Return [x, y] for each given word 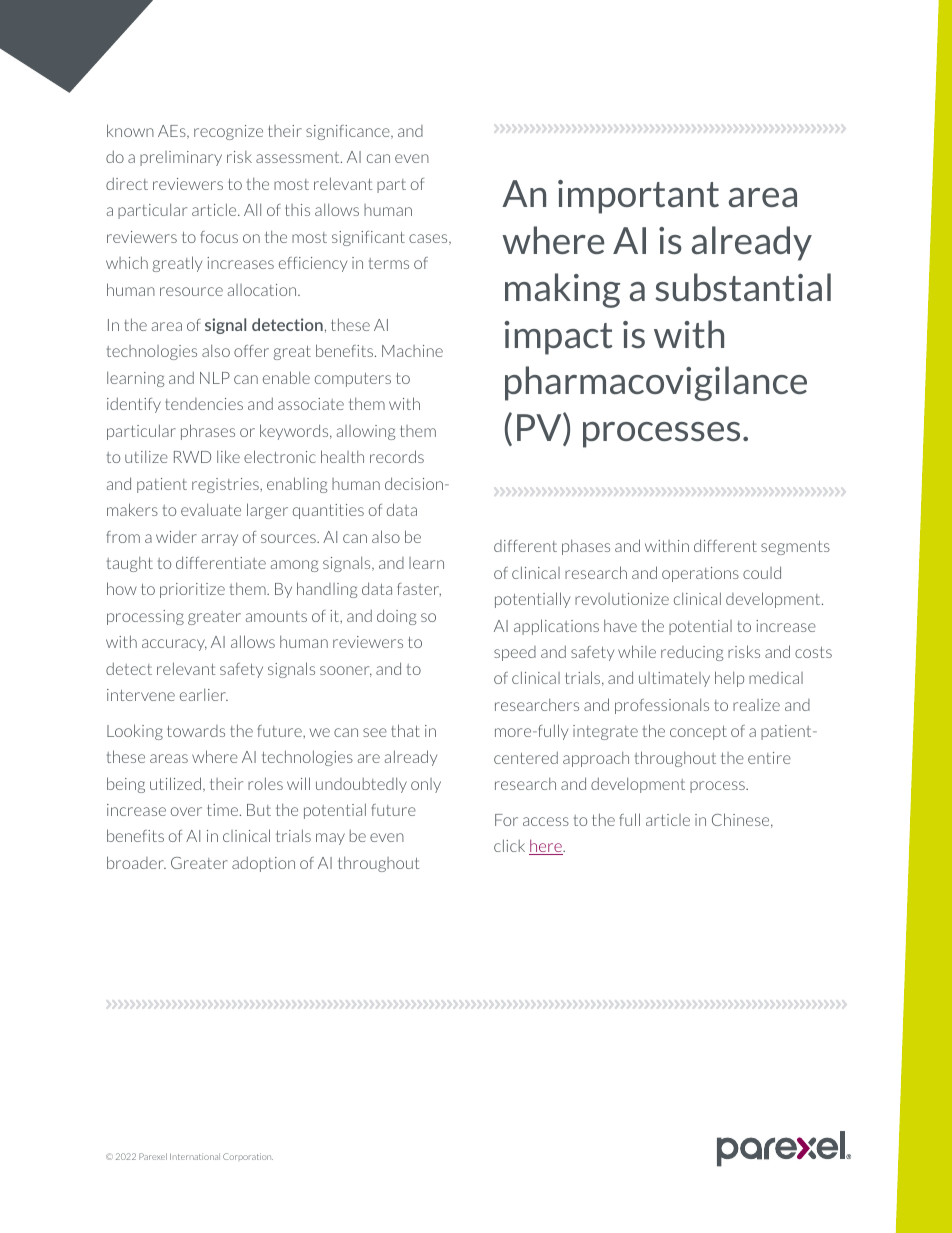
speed [515, 653]
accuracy [174, 645]
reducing [692, 653]
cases [429, 239]
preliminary [181, 158]
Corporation [248, 1156]
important [638, 197]
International [195, 1156]
